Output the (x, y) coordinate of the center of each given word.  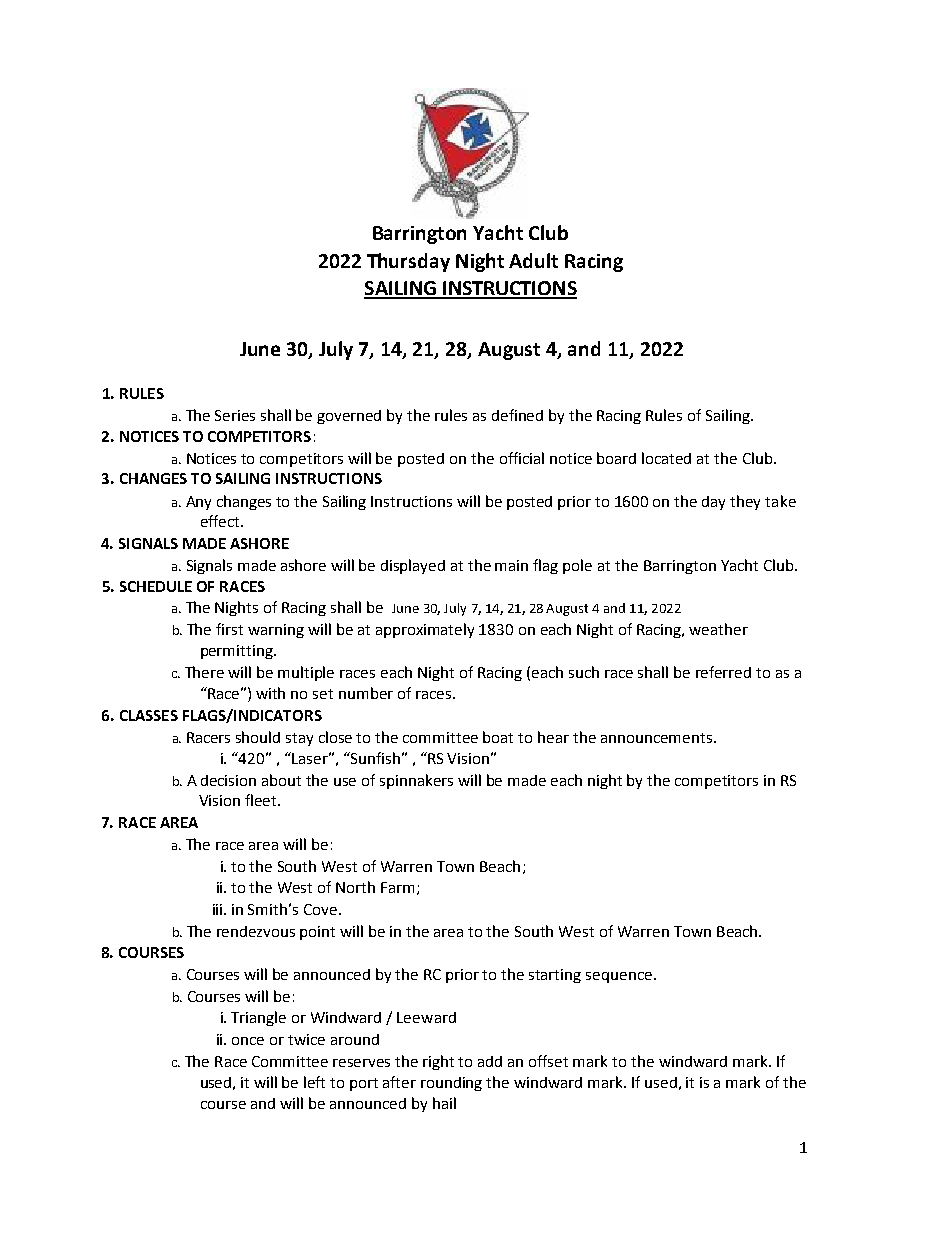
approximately (425, 630)
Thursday (408, 262)
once (248, 1041)
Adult (533, 260)
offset (548, 1061)
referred (723, 672)
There (204, 672)
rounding (451, 1084)
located (666, 458)
